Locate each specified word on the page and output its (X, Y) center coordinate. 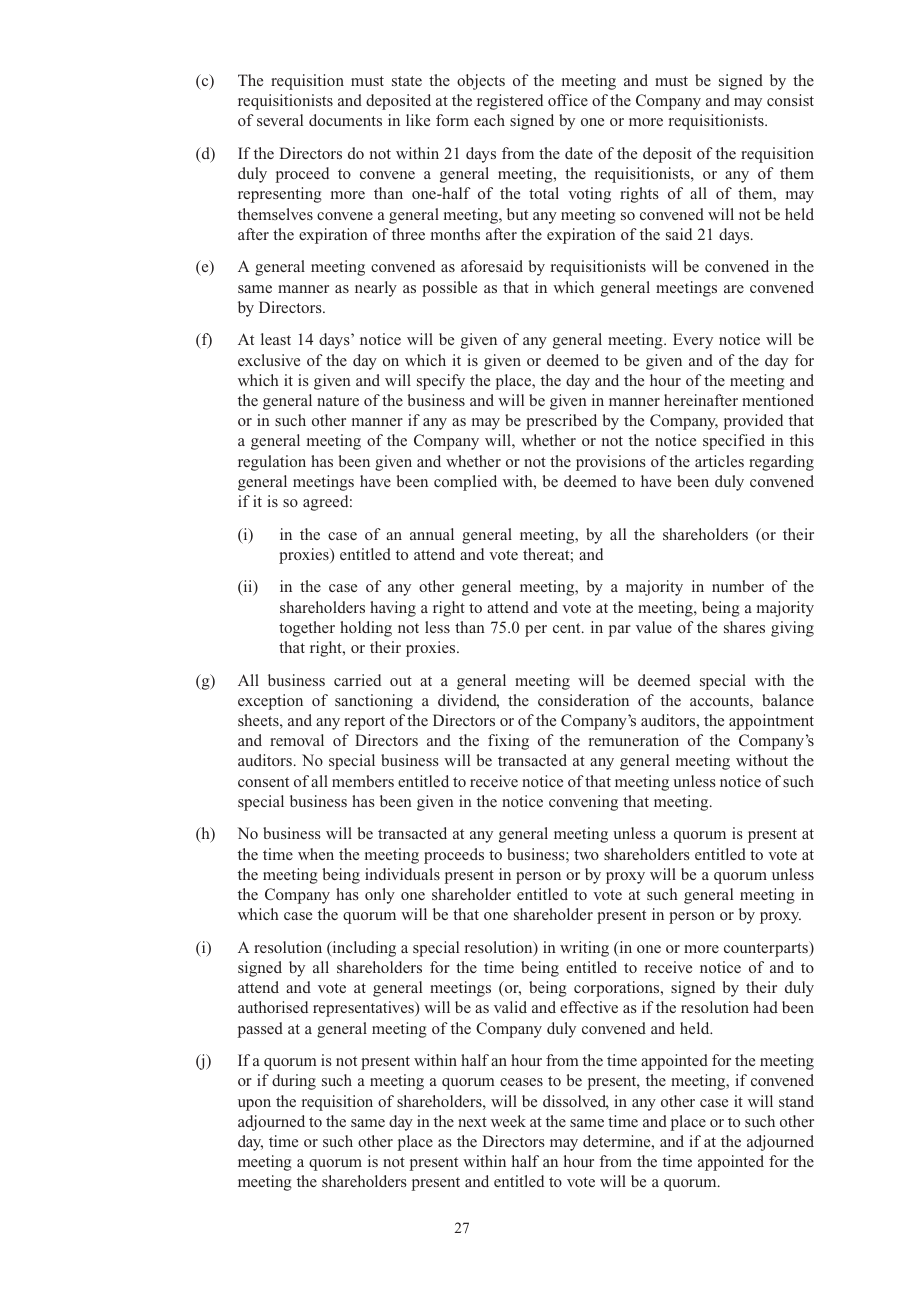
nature (338, 401)
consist (790, 100)
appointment (771, 722)
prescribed (561, 422)
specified (734, 442)
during (294, 1082)
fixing (508, 742)
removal (297, 740)
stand (796, 1101)
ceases (521, 1082)
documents (345, 120)
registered (510, 102)
